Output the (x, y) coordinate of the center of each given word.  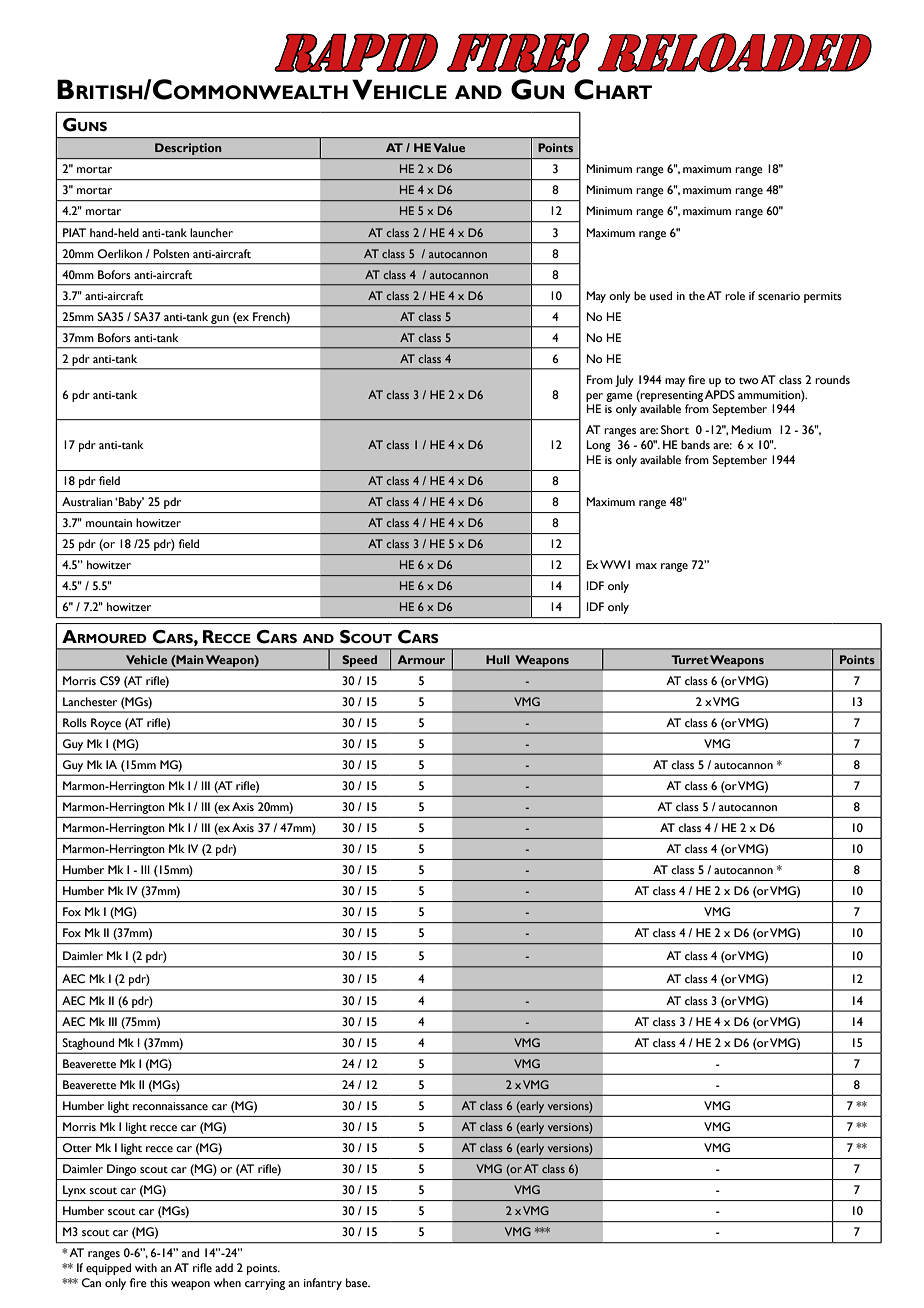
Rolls (75, 722)
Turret (690, 659)
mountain (109, 523)
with (146, 1267)
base (358, 1282)
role (735, 295)
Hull (498, 659)
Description (188, 149)
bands (695, 444)
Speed (359, 661)
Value (449, 147)
